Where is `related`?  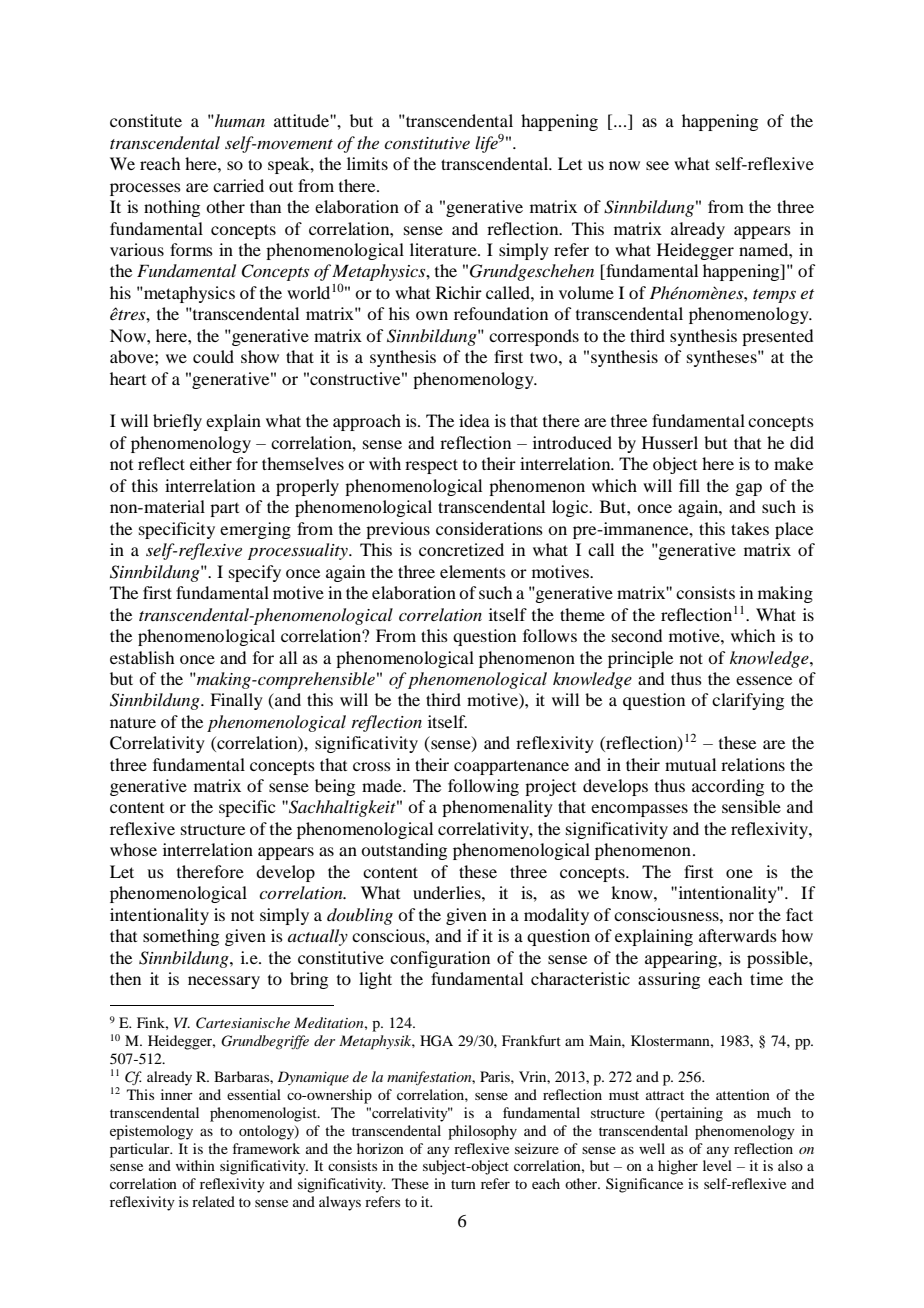 related is located at coordinates (213, 1201).
